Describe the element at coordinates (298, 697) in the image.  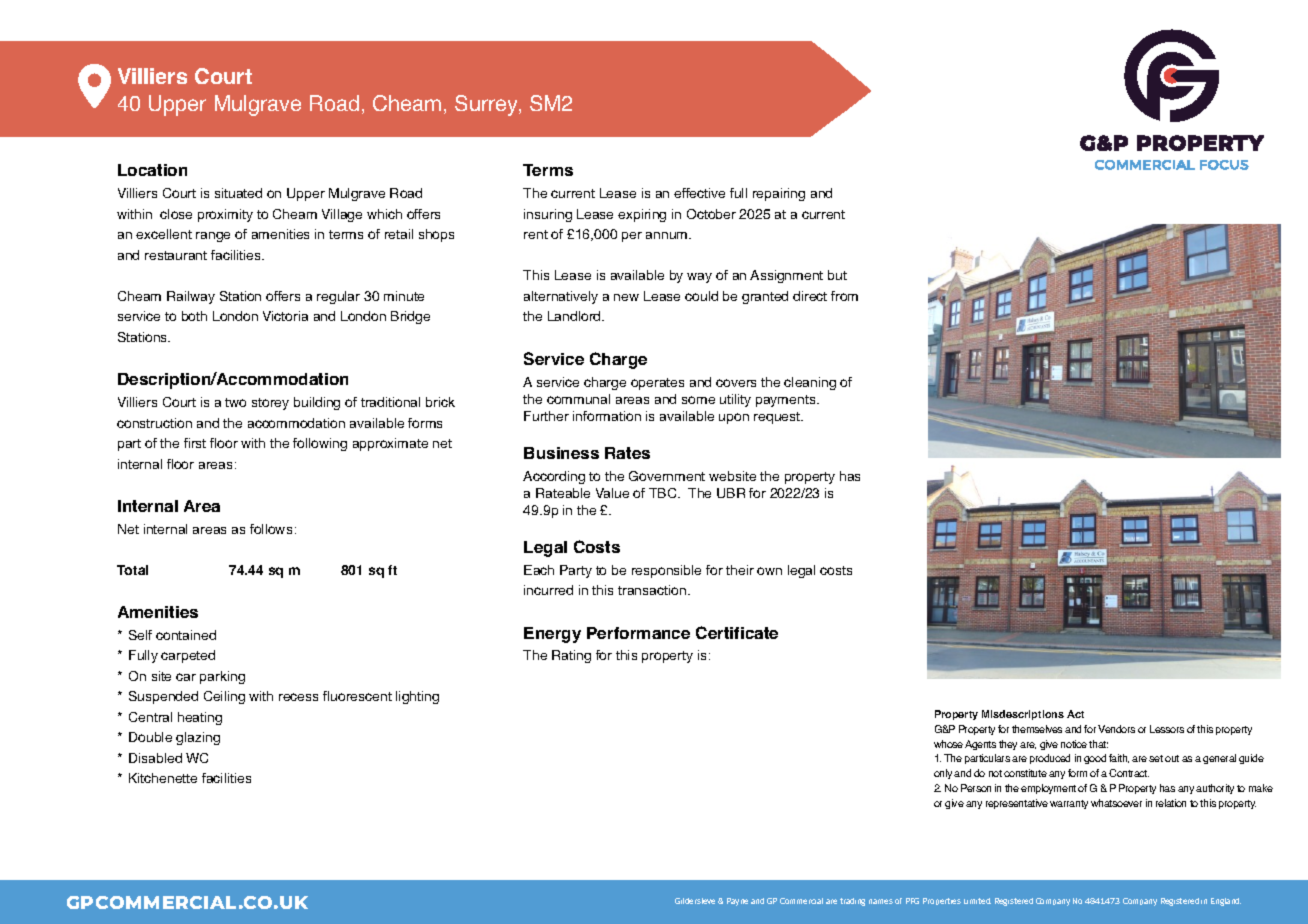
I see `recess` at that location.
